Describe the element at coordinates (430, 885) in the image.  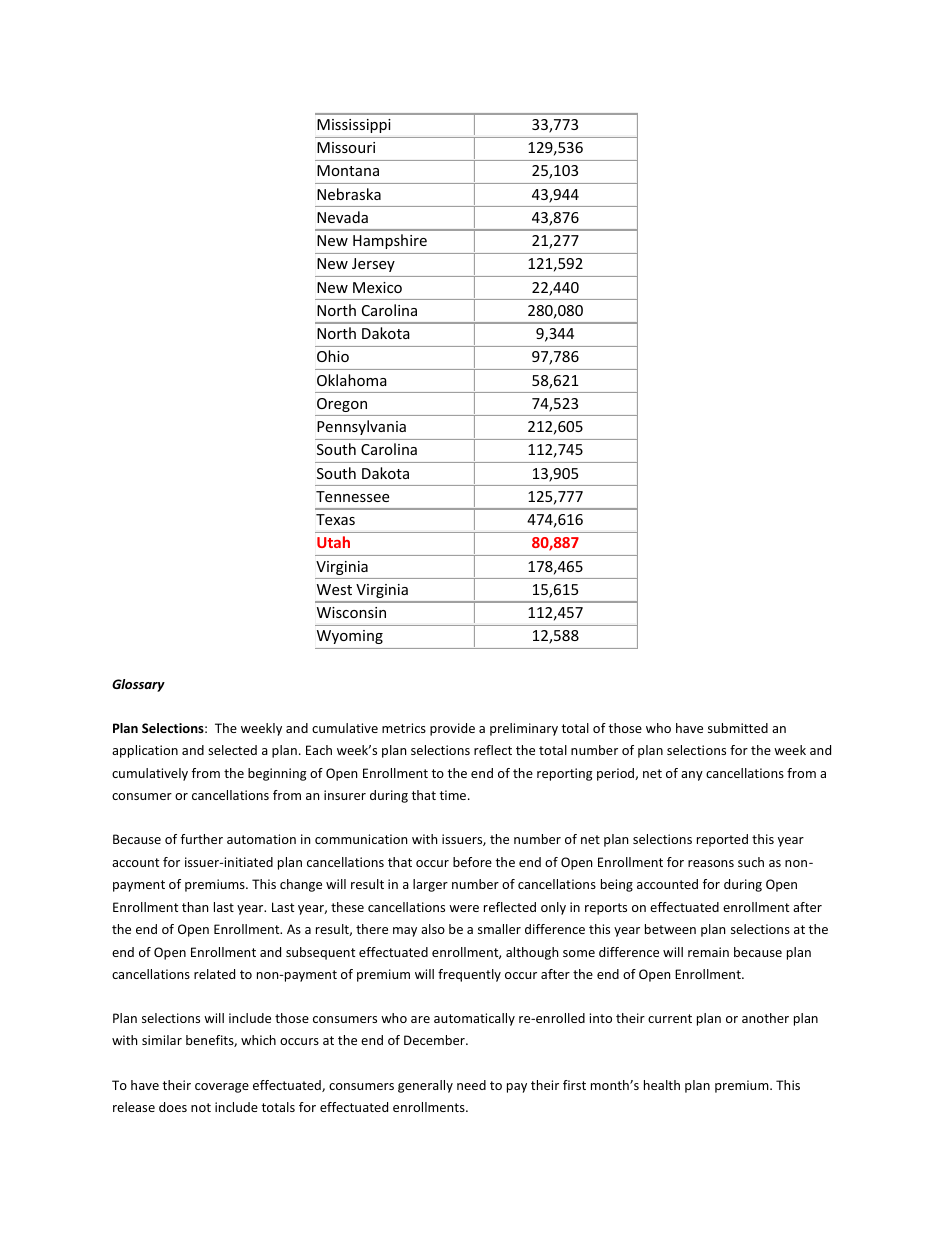
I see `larger` at that location.
